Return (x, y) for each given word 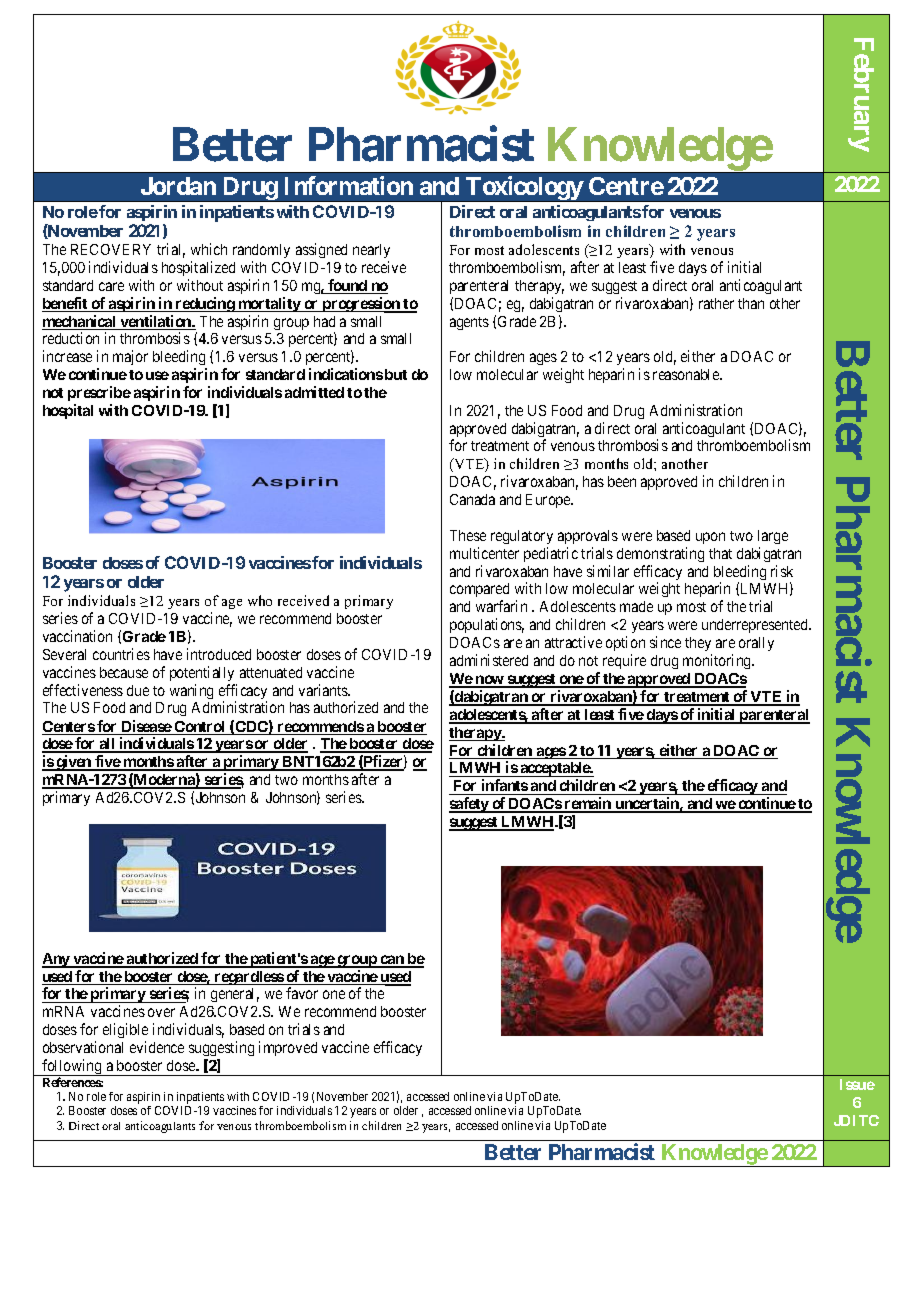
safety (469, 805)
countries (121, 654)
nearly (371, 251)
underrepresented (756, 626)
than (751, 303)
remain (588, 804)
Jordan (178, 186)
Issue (857, 1084)
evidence (157, 1047)
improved (288, 1048)
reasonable (687, 374)
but (396, 374)
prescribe (99, 393)
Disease (146, 727)
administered (489, 660)
